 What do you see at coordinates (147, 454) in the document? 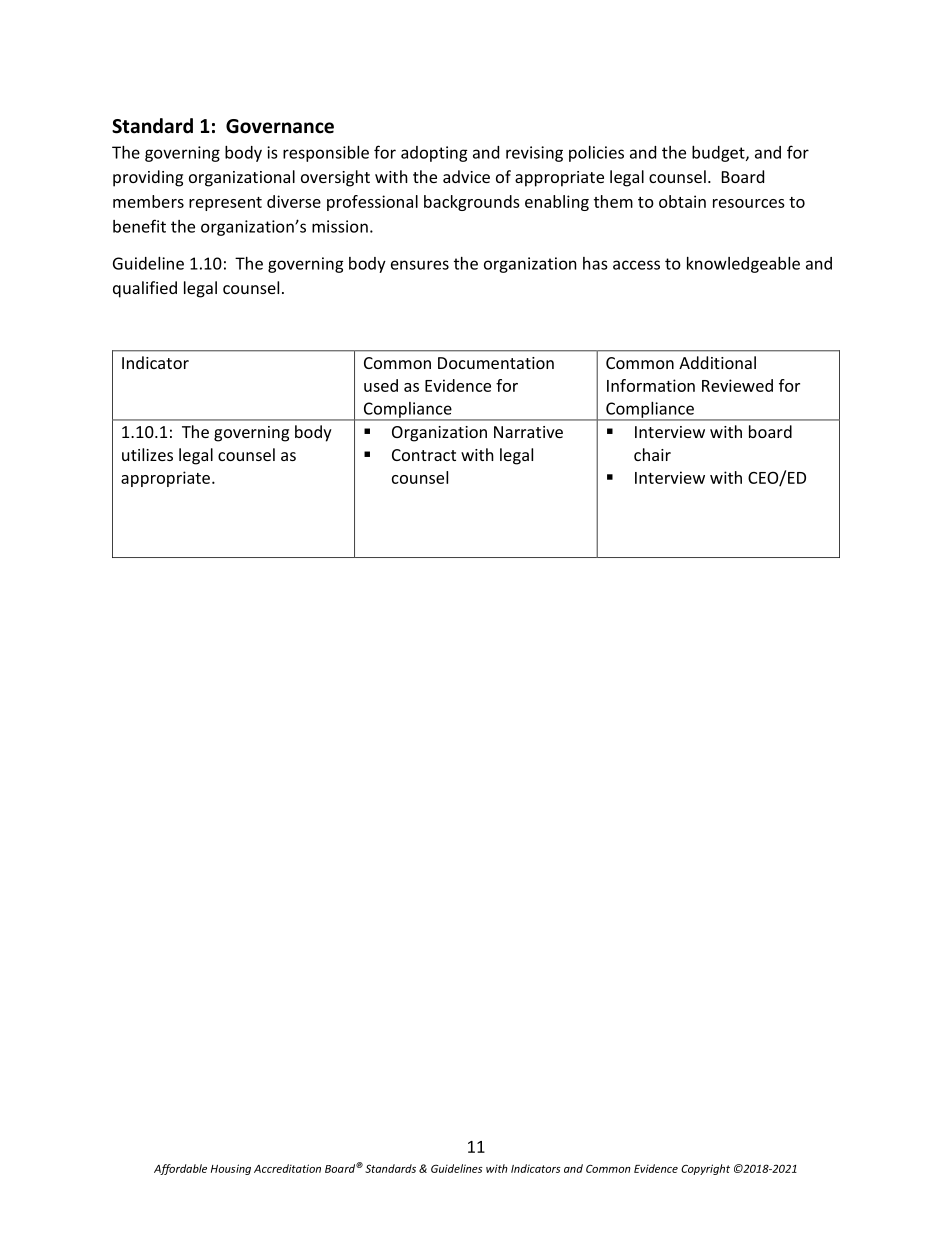
I see `utilizes` at bounding box center [147, 454].
